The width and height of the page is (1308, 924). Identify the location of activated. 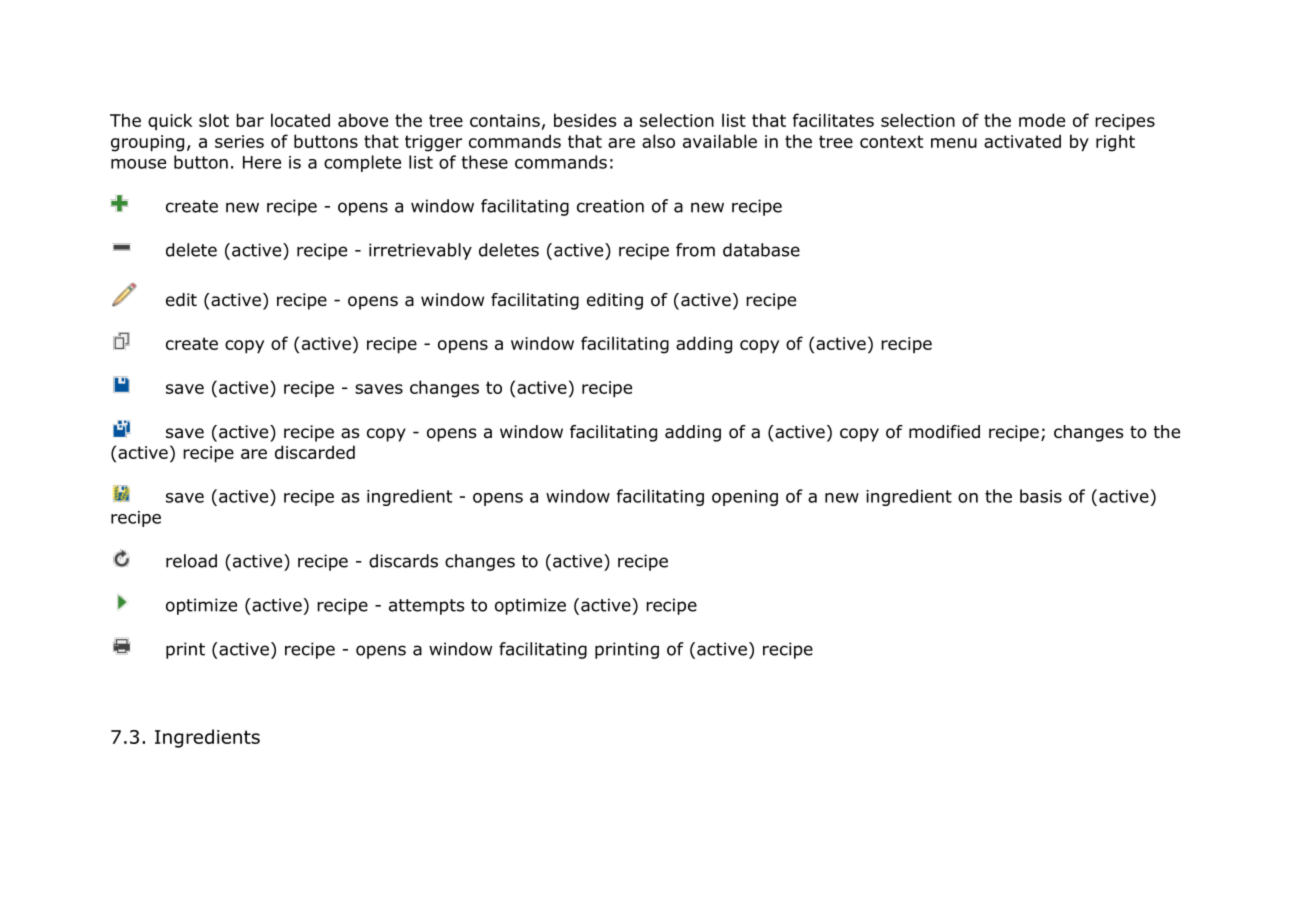
(1022, 141).
